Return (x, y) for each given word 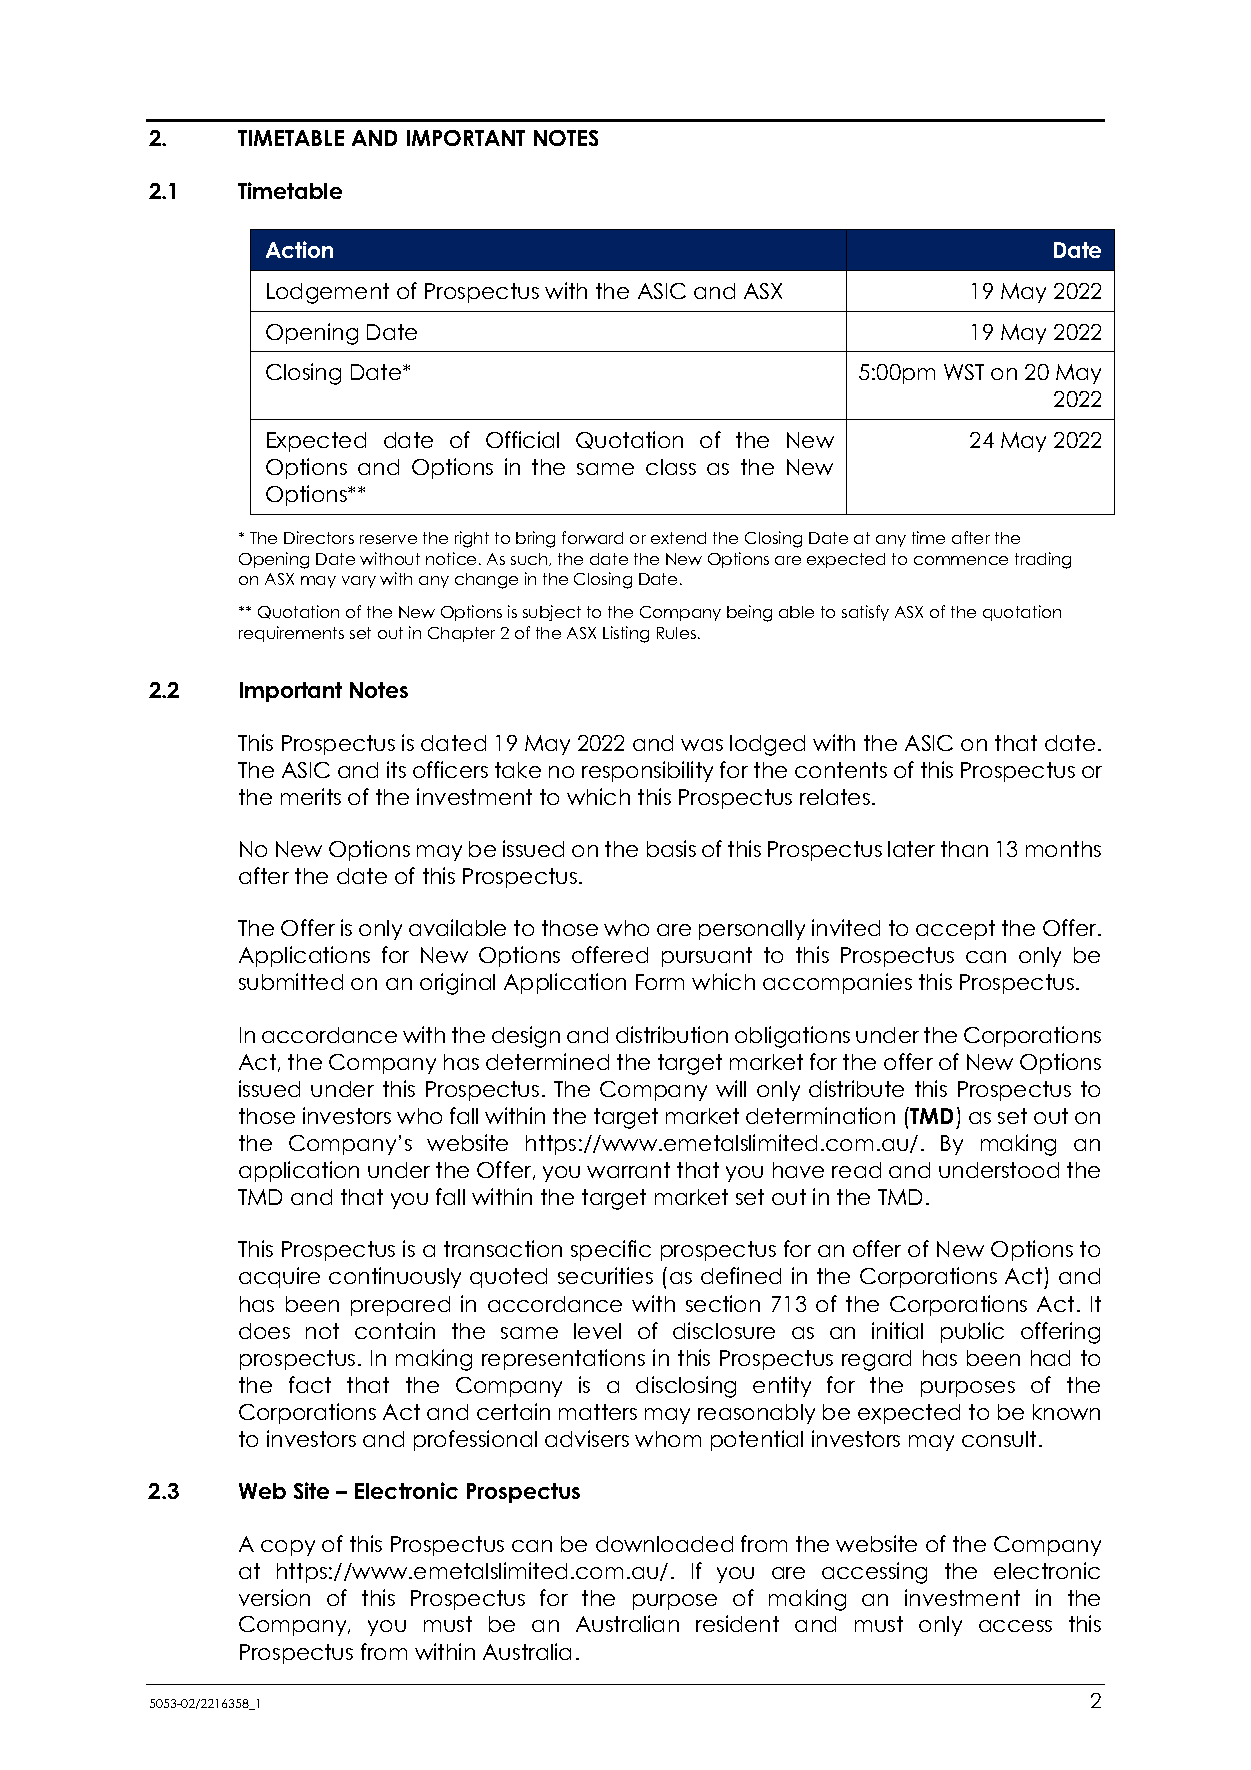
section (723, 1303)
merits (311, 796)
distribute (856, 1088)
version (274, 1597)
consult (999, 1439)
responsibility (647, 771)
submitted (291, 981)
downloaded (664, 1544)
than (964, 849)
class (671, 467)
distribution (672, 1034)
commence (961, 560)
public (972, 1332)
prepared (400, 1306)
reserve (388, 539)
